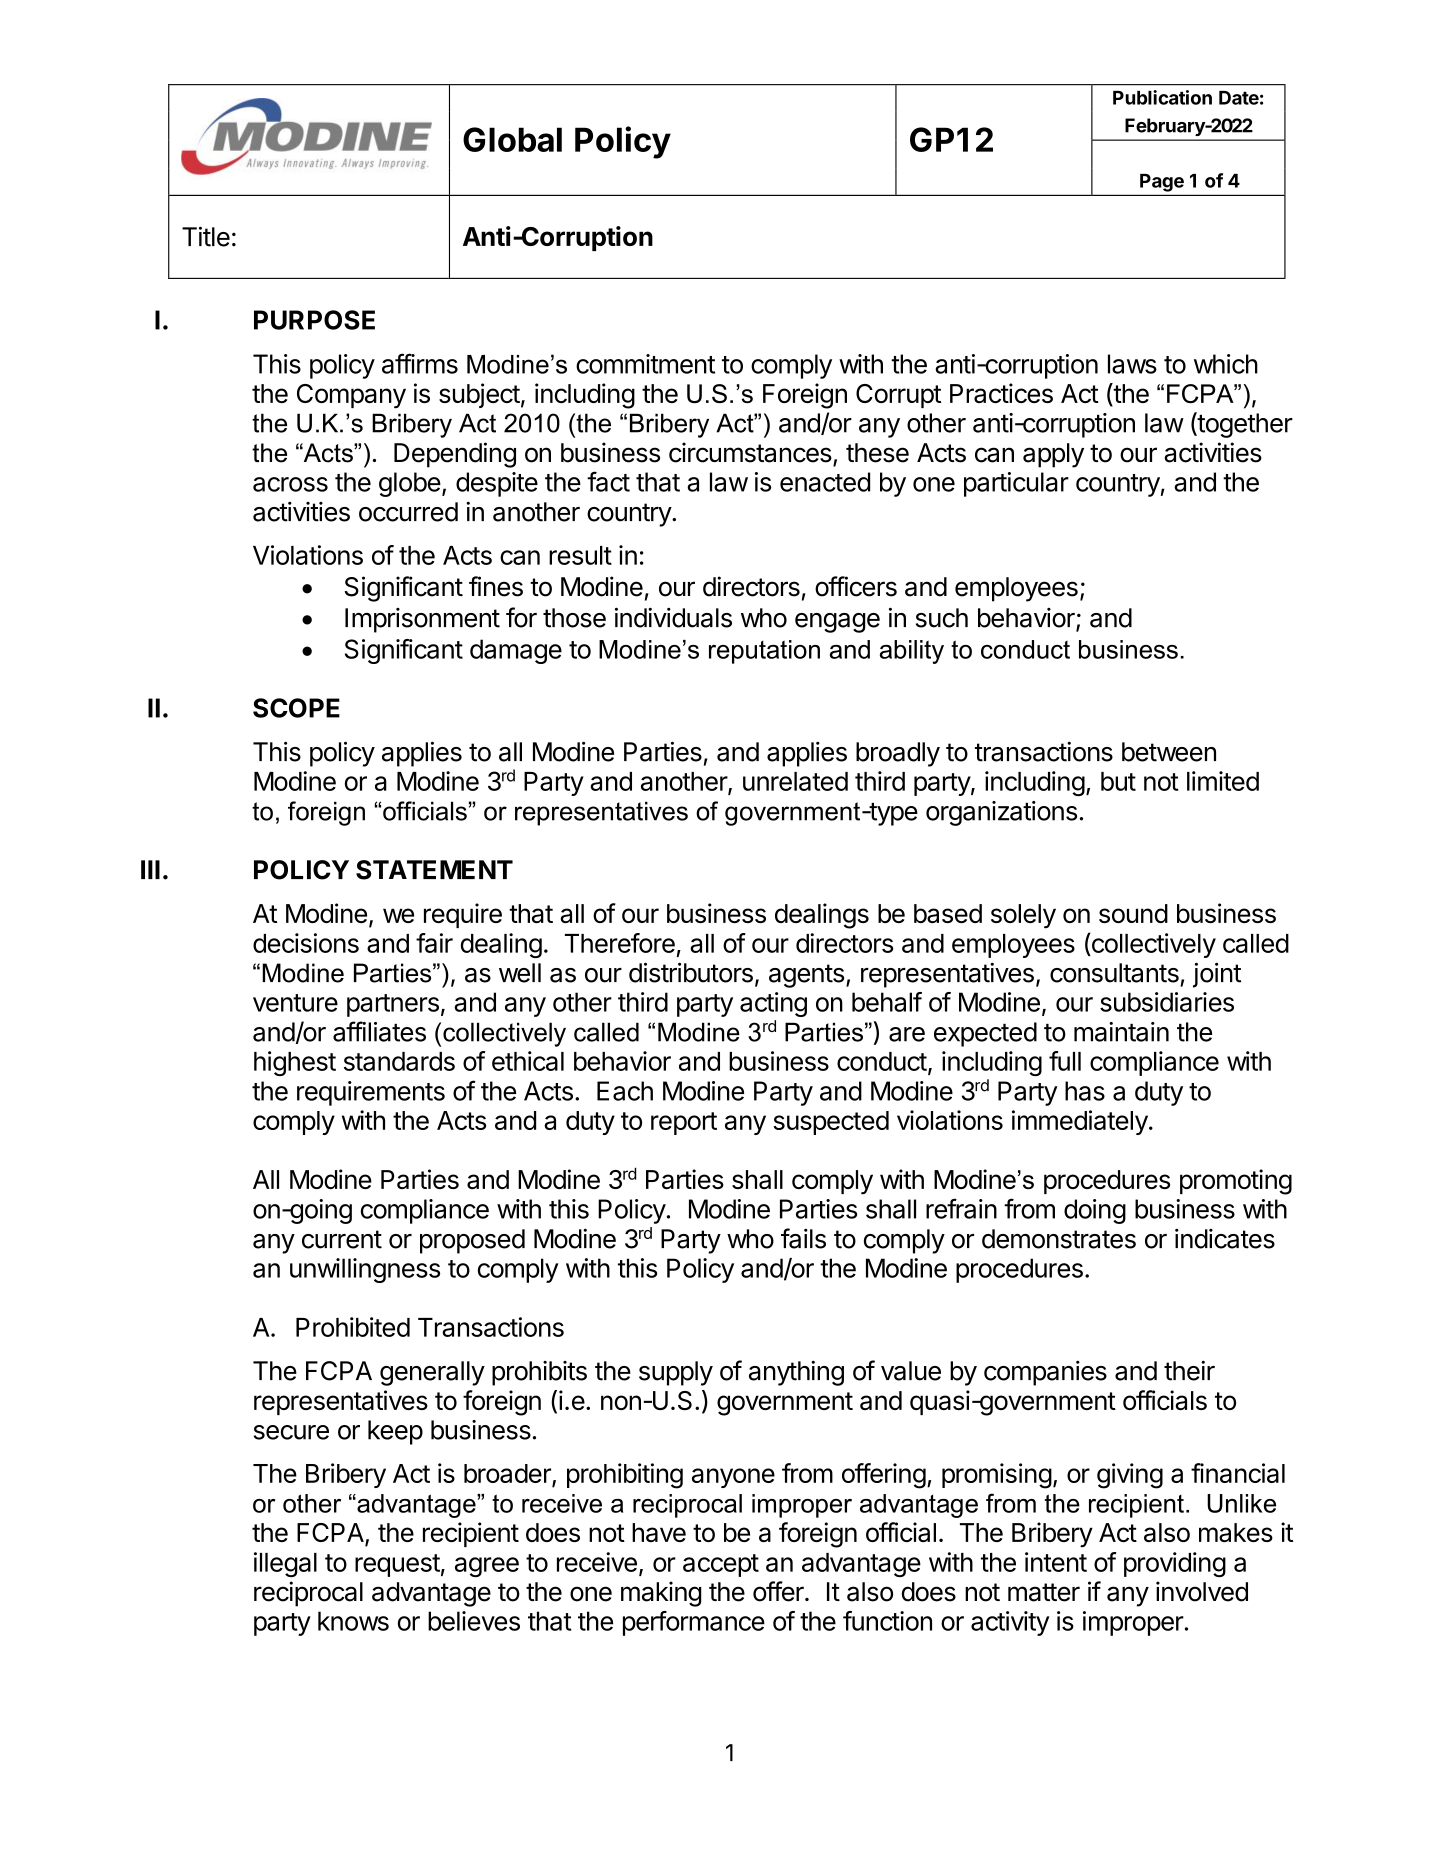  I want to click on Page, so click(1162, 183).
